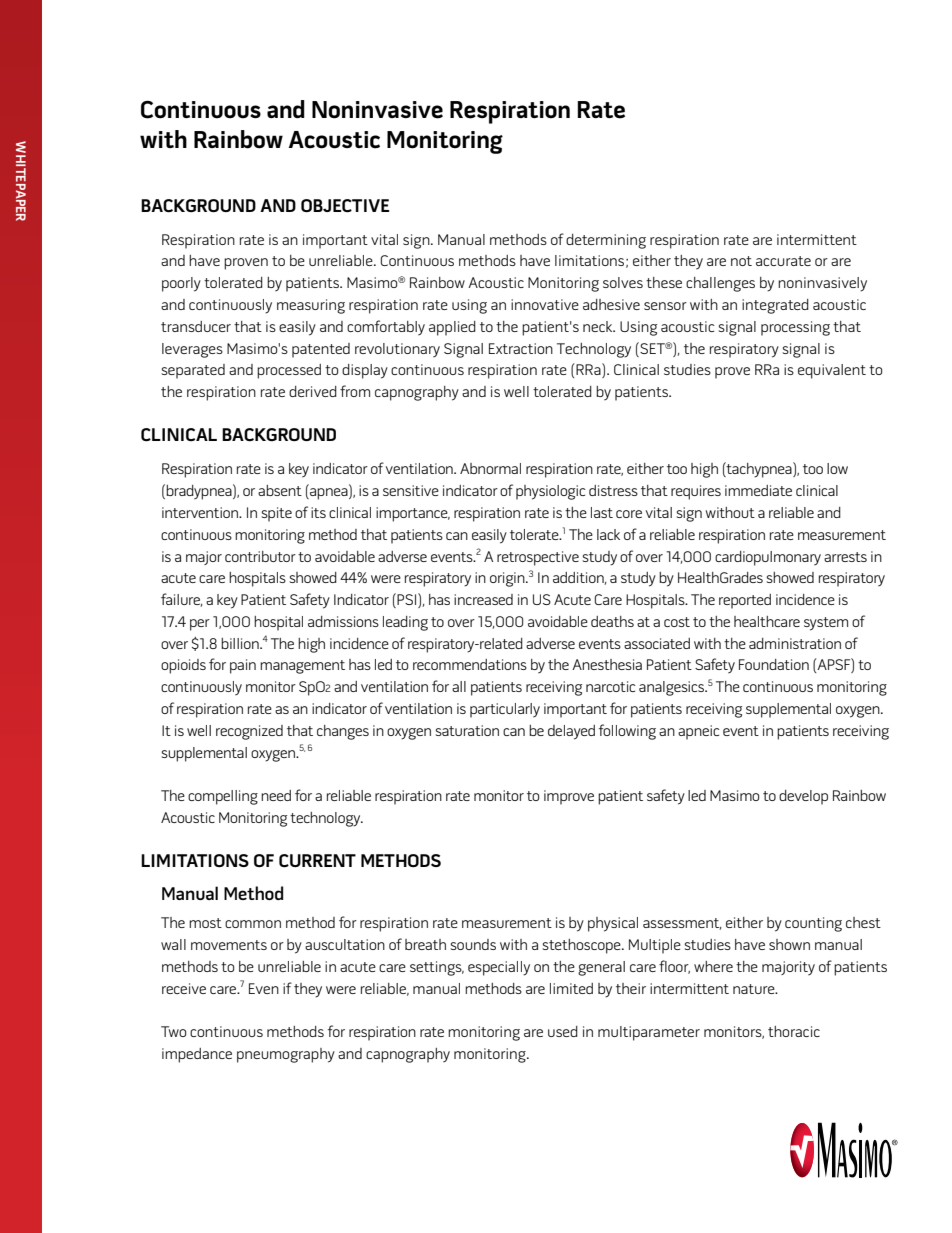  I want to click on administration, so click(795, 643).
